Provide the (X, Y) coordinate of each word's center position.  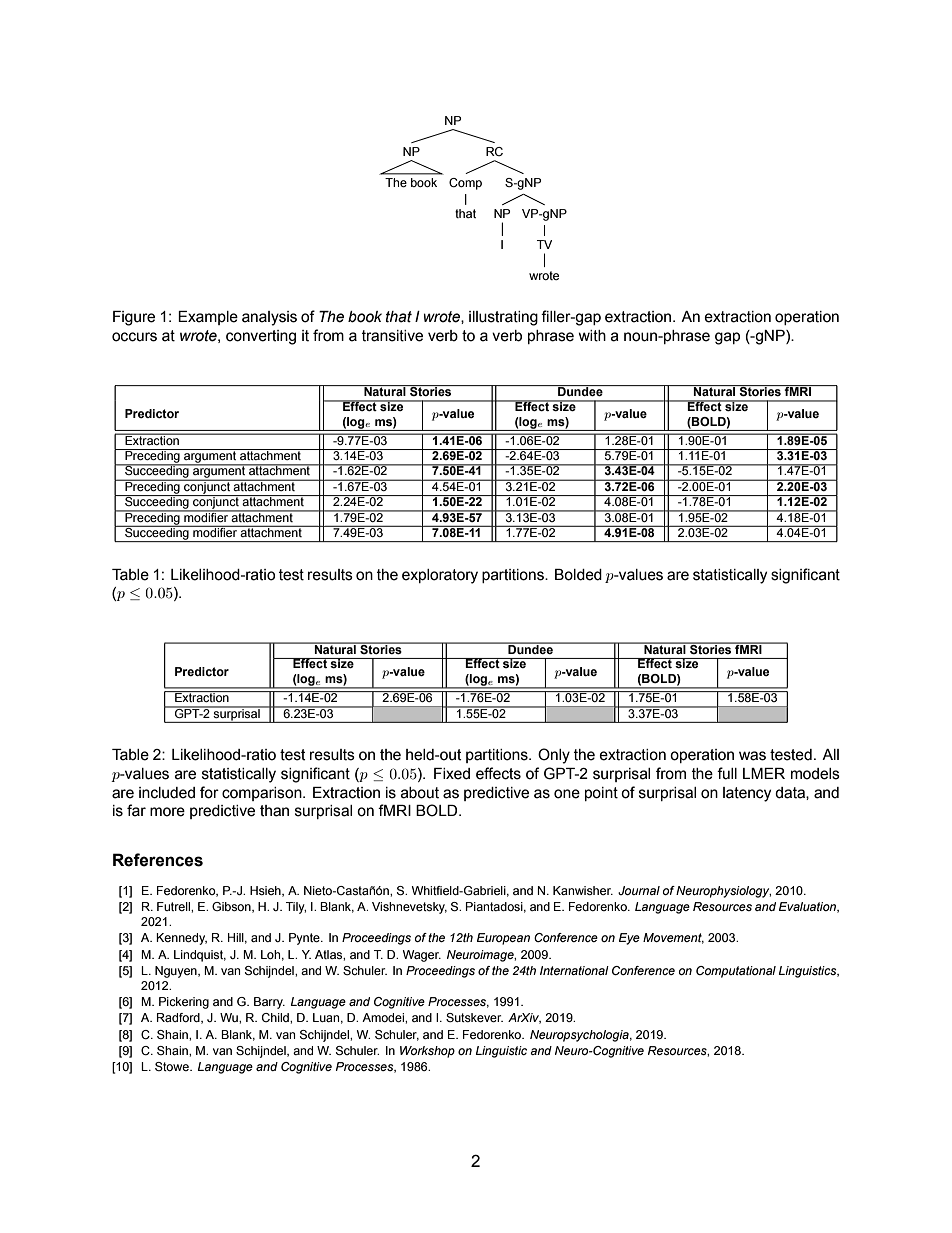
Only (554, 756)
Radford (179, 1018)
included (167, 793)
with (592, 336)
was (752, 756)
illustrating (503, 318)
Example (208, 318)
